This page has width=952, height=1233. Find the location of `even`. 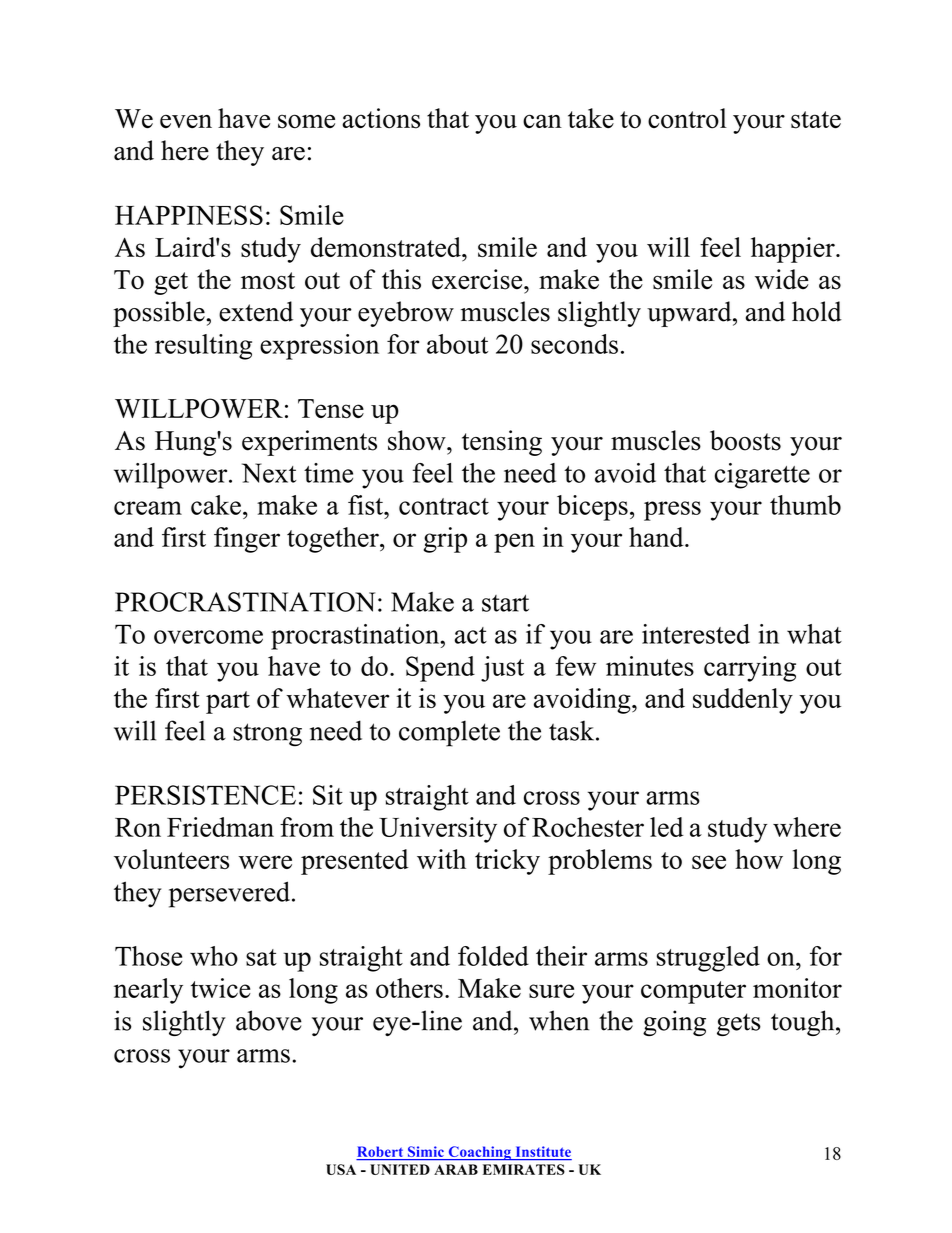

even is located at coordinates (186, 121).
